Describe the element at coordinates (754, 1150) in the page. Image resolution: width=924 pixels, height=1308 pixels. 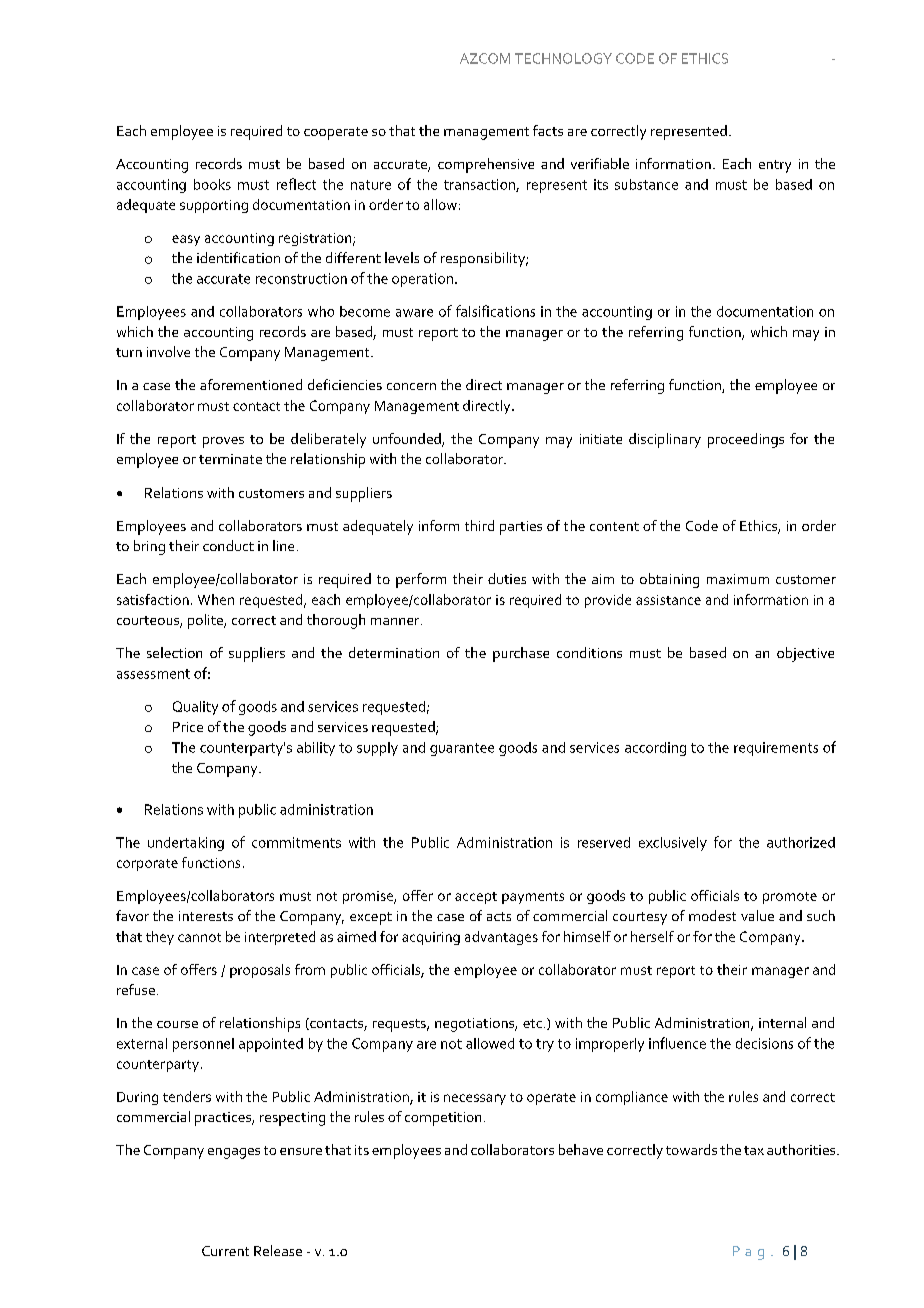
I see `tax` at that location.
